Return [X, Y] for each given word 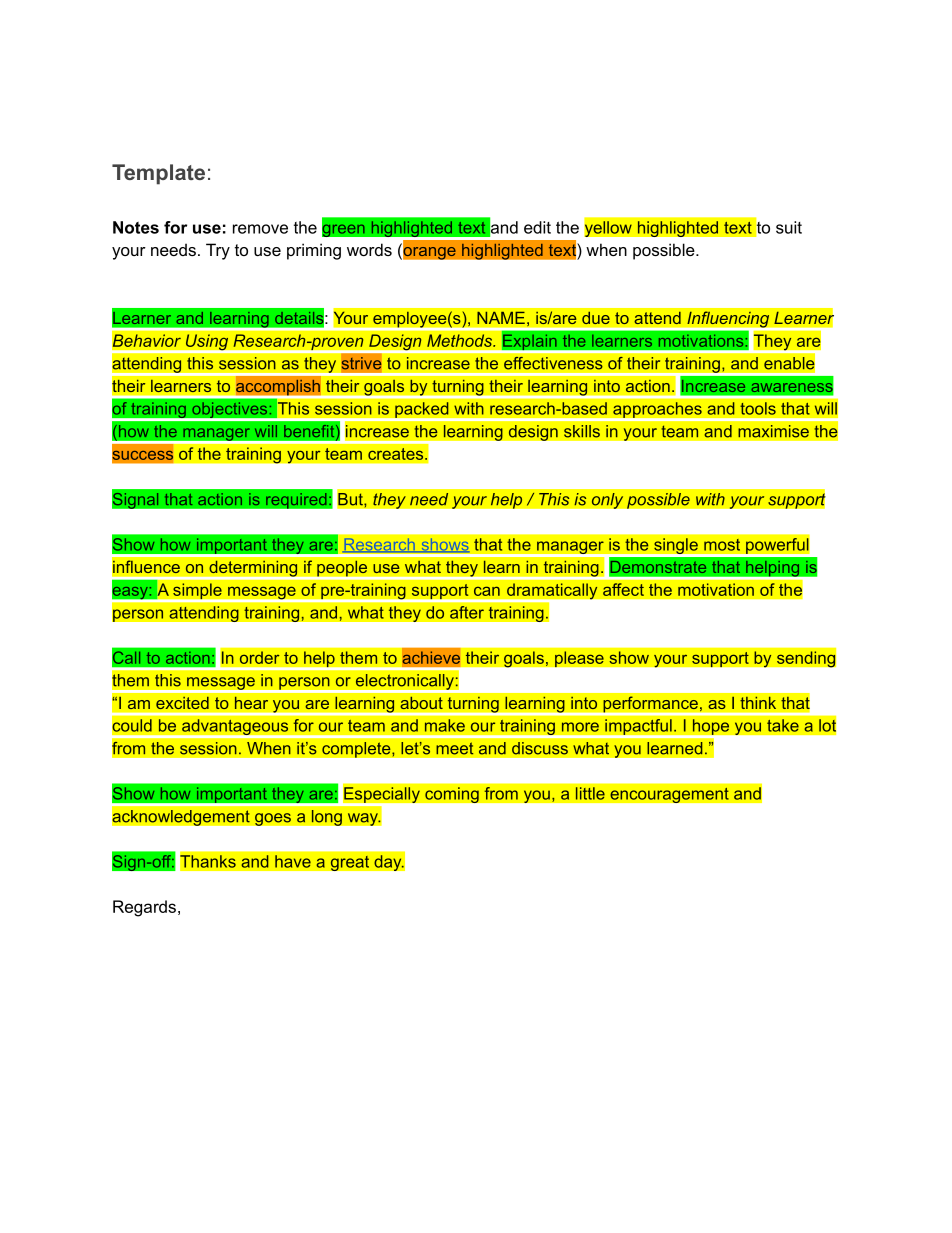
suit [789, 227]
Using [207, 343]
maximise [773, 431]
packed [422, 411]
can [487, 591]
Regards [144, 908]
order [259, 657]
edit [537, 227]
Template [158, 174]
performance [650, 705]
